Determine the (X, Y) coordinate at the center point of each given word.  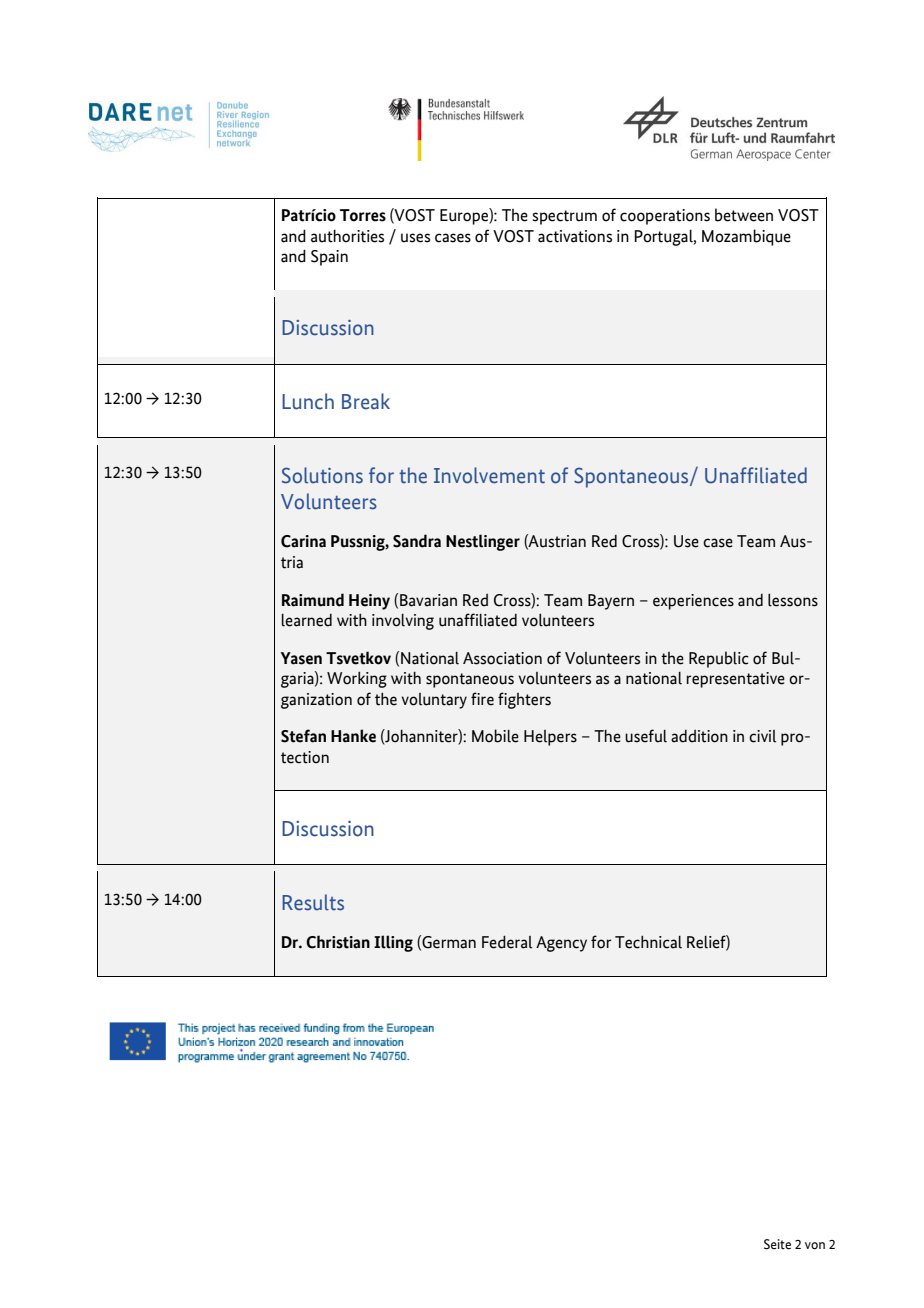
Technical (648, 942)
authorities (347, 236)
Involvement (489, 475)
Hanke (353, 736)
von (815, 1245)
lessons (793, 600)
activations (575, 236)
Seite (777, 1244)
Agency (561, 944)
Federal (507, 942)
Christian (338, 942)
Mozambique (746, 237)
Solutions (322, 475)
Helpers (550, 738)
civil (762, 736)
